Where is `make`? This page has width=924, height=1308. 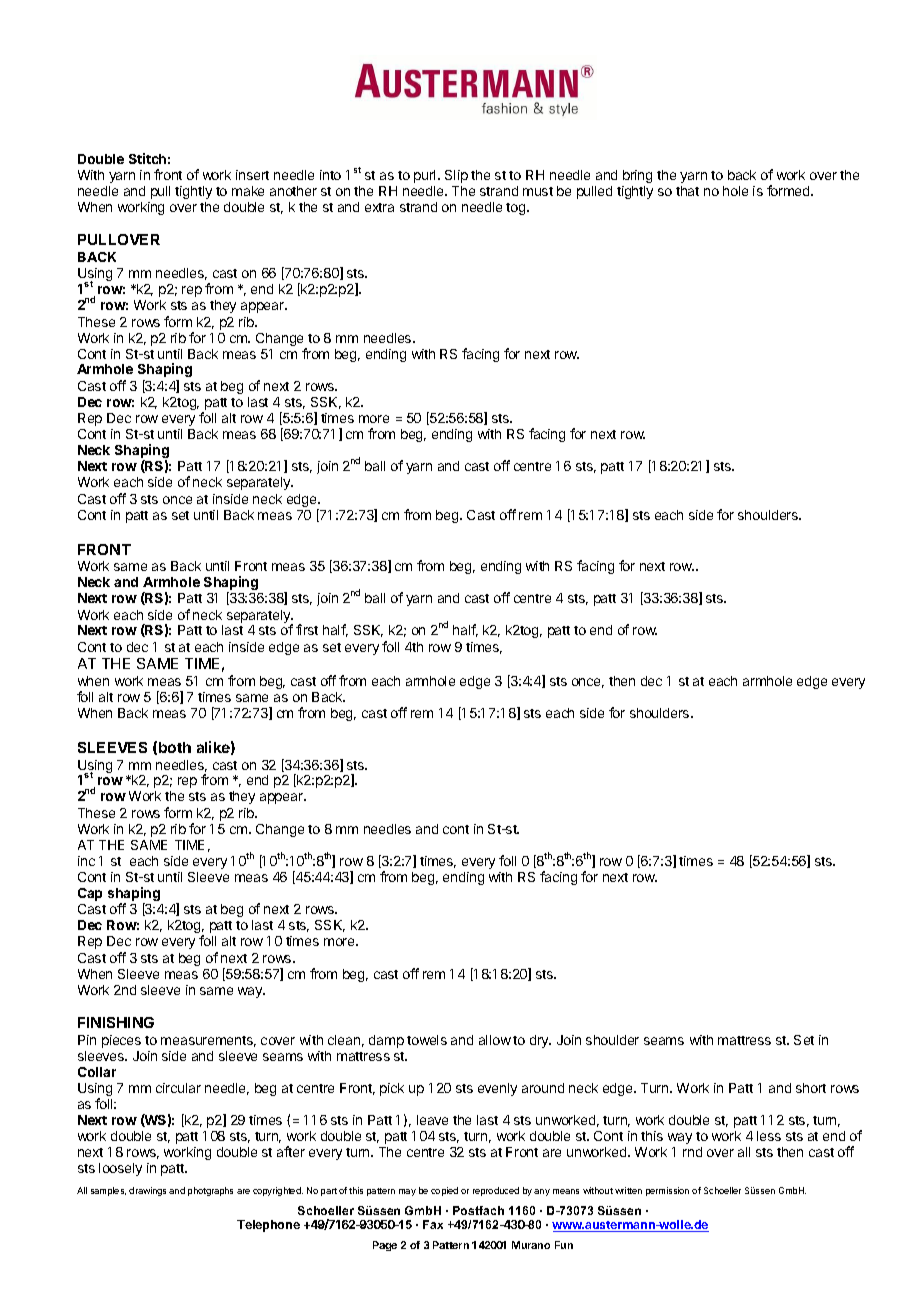 make is located at coordinates (248, 191).
